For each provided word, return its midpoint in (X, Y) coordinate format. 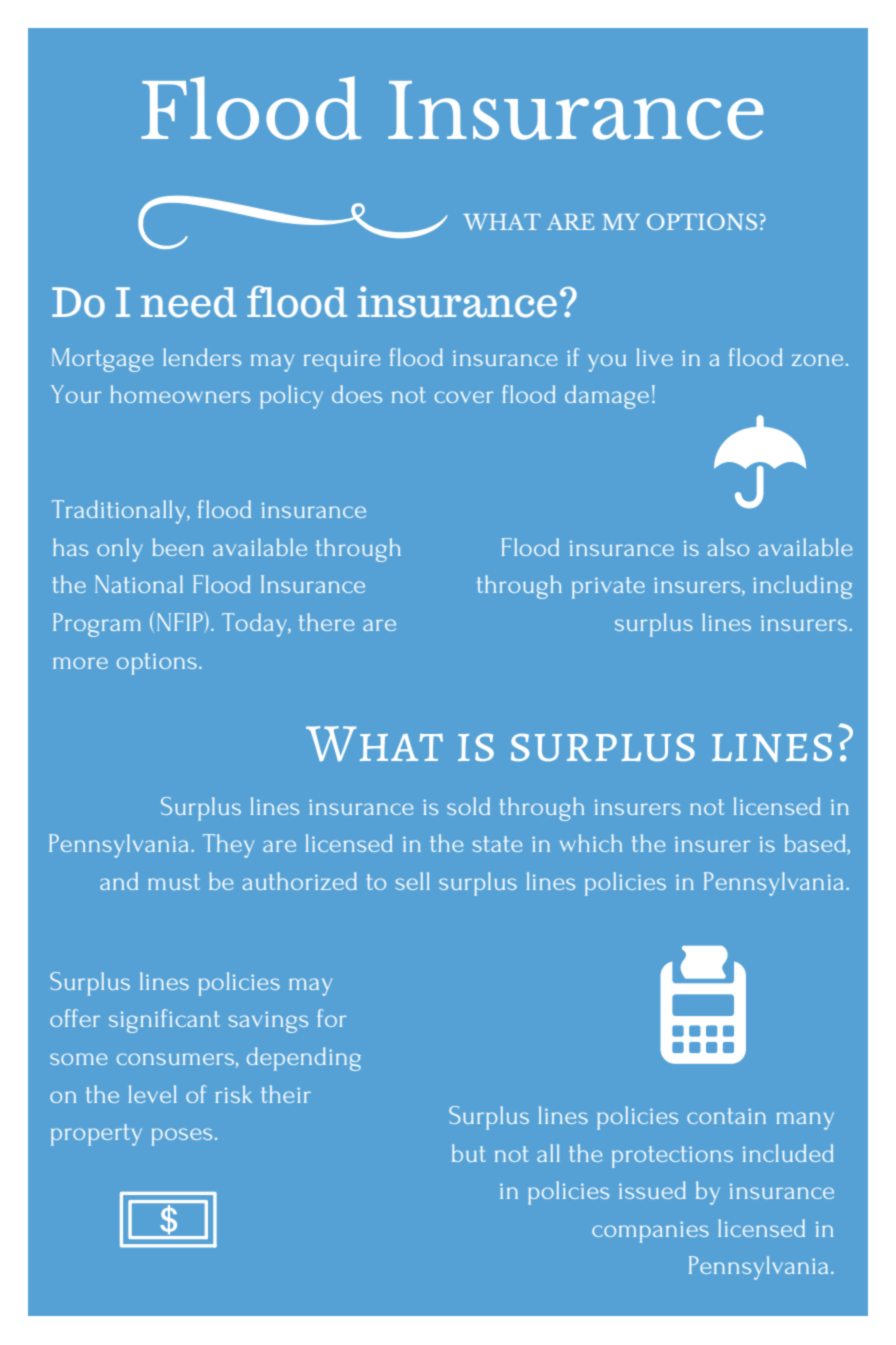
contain (726, 1116)
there (326, 622)
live (655, 357)
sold (468, 806)
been (178, 547)
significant (164, 1021)
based (816, 844)
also (728, 547)
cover (464, 397)
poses (182, 1137)
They (228, 846)
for (331, 1018)
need (189, 302)
